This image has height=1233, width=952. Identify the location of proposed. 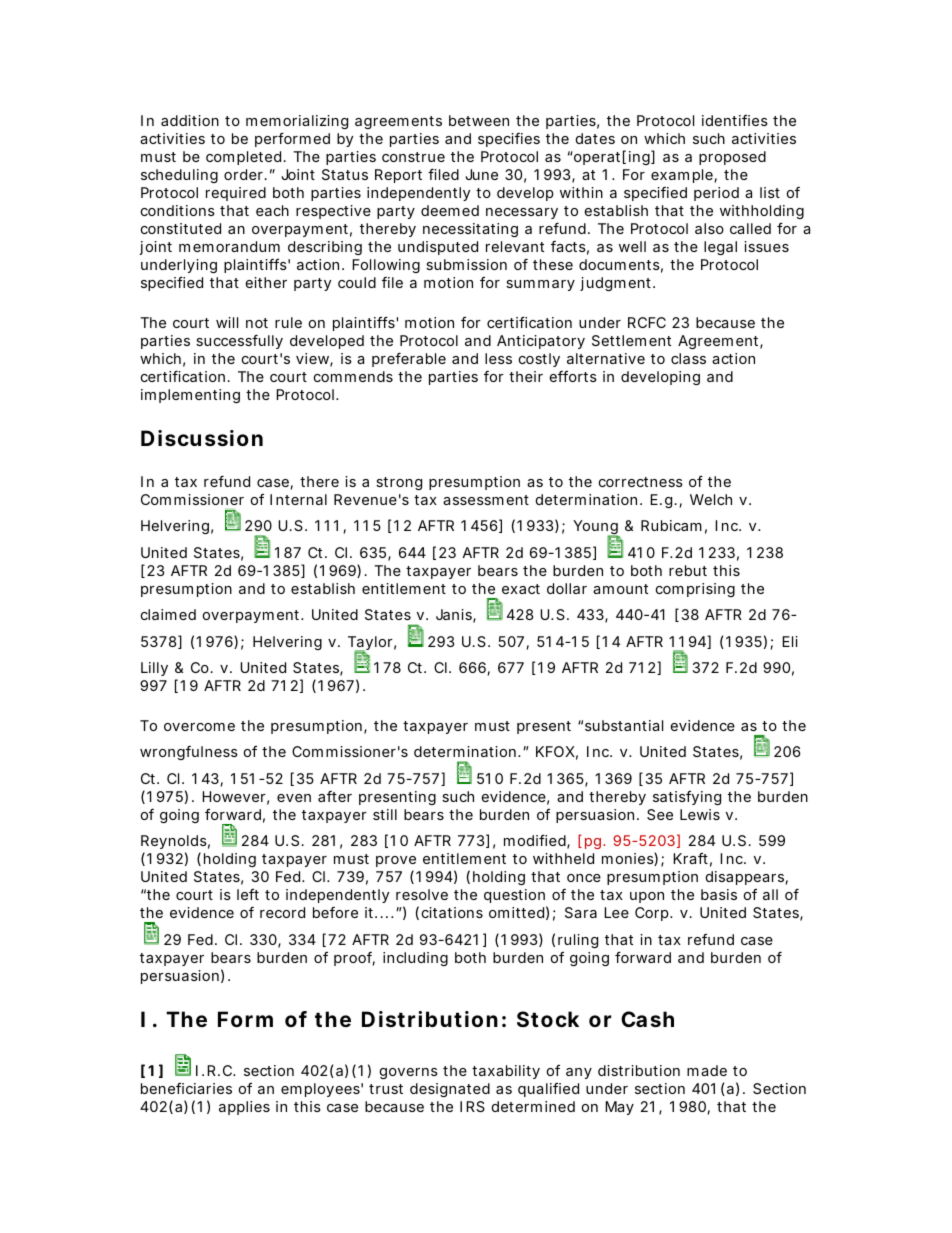
(732, 158).
